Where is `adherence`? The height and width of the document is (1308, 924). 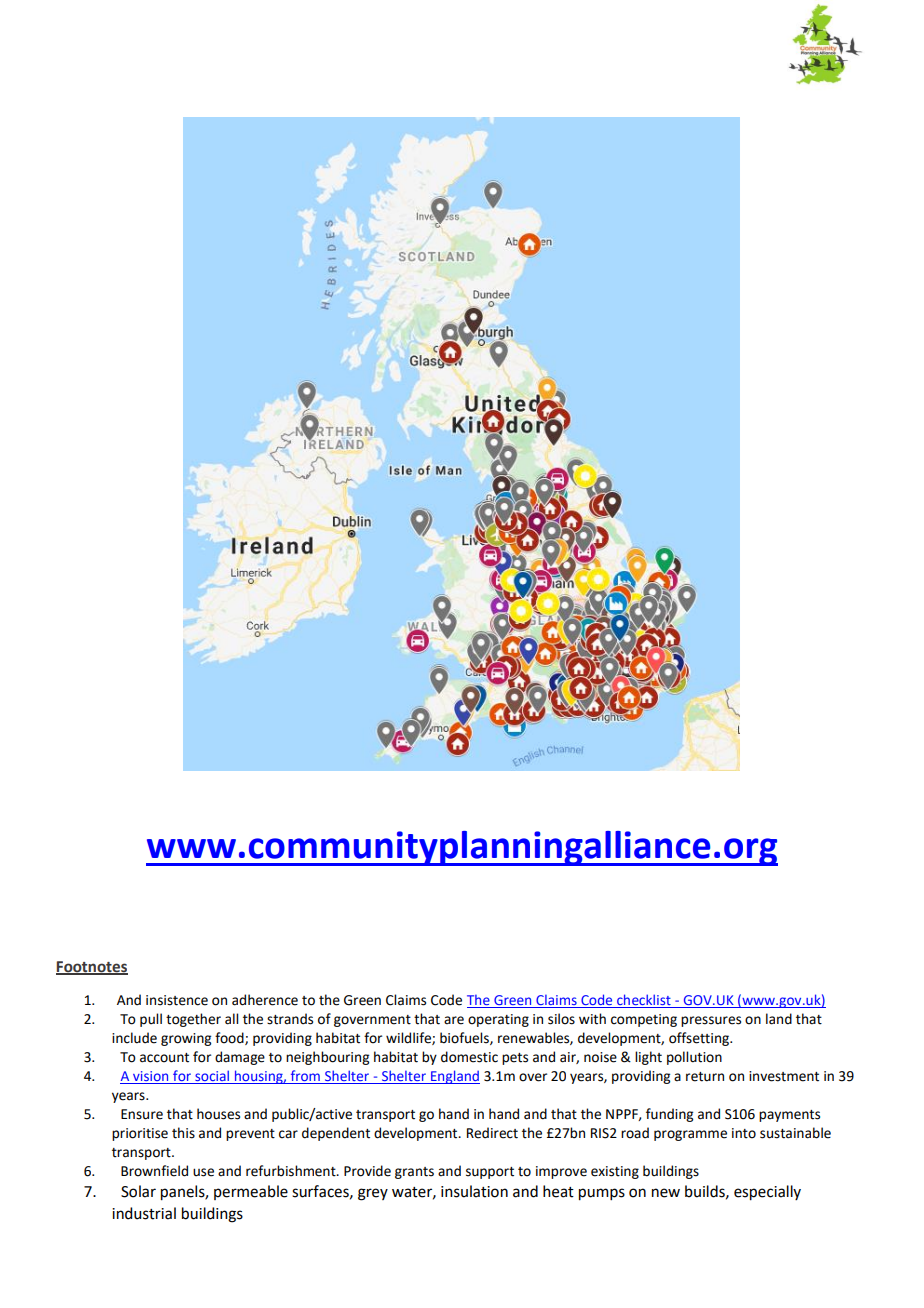 adherence is located at coordinates (265, 1000).
